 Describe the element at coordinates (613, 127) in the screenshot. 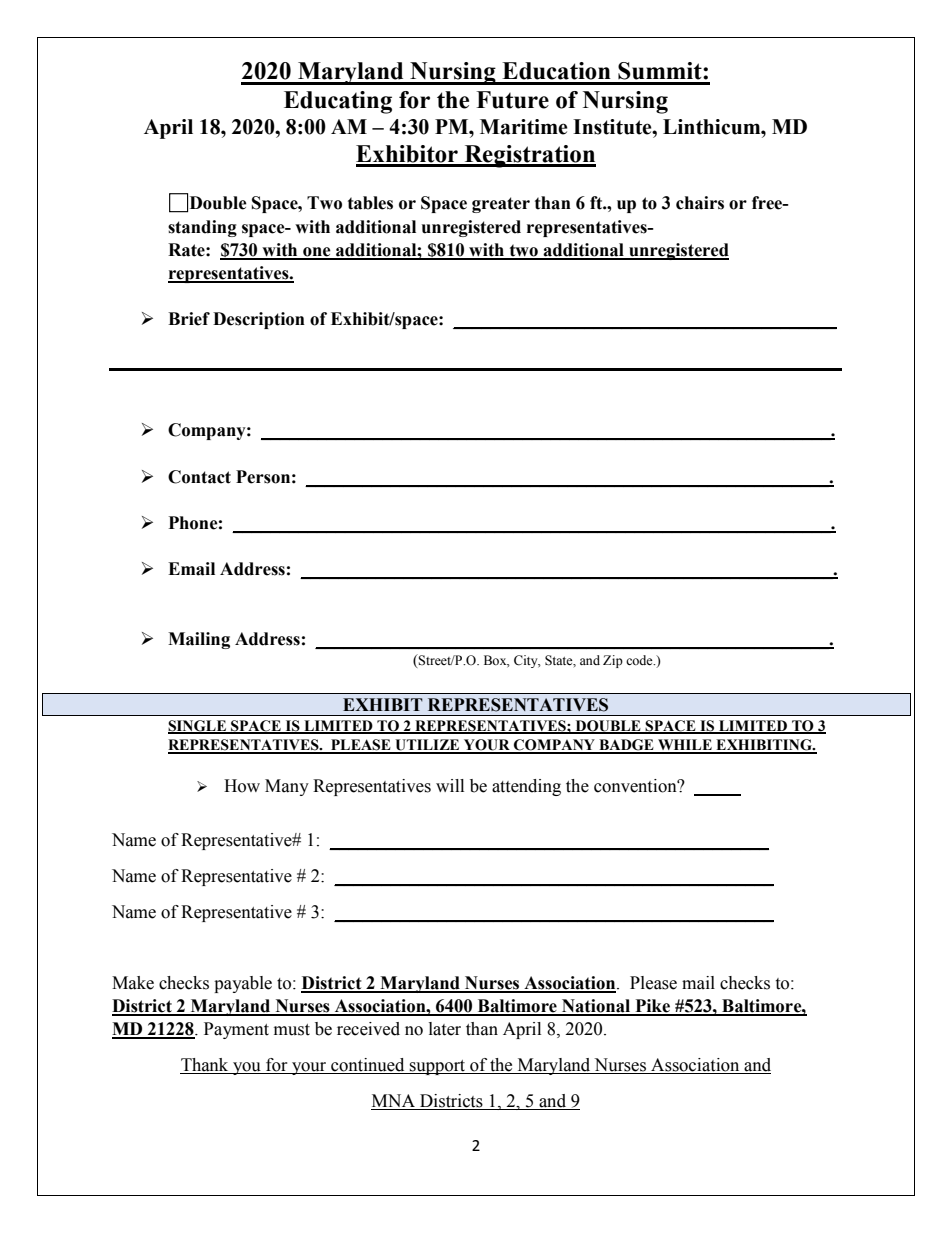

I see `Institute` at that location.
